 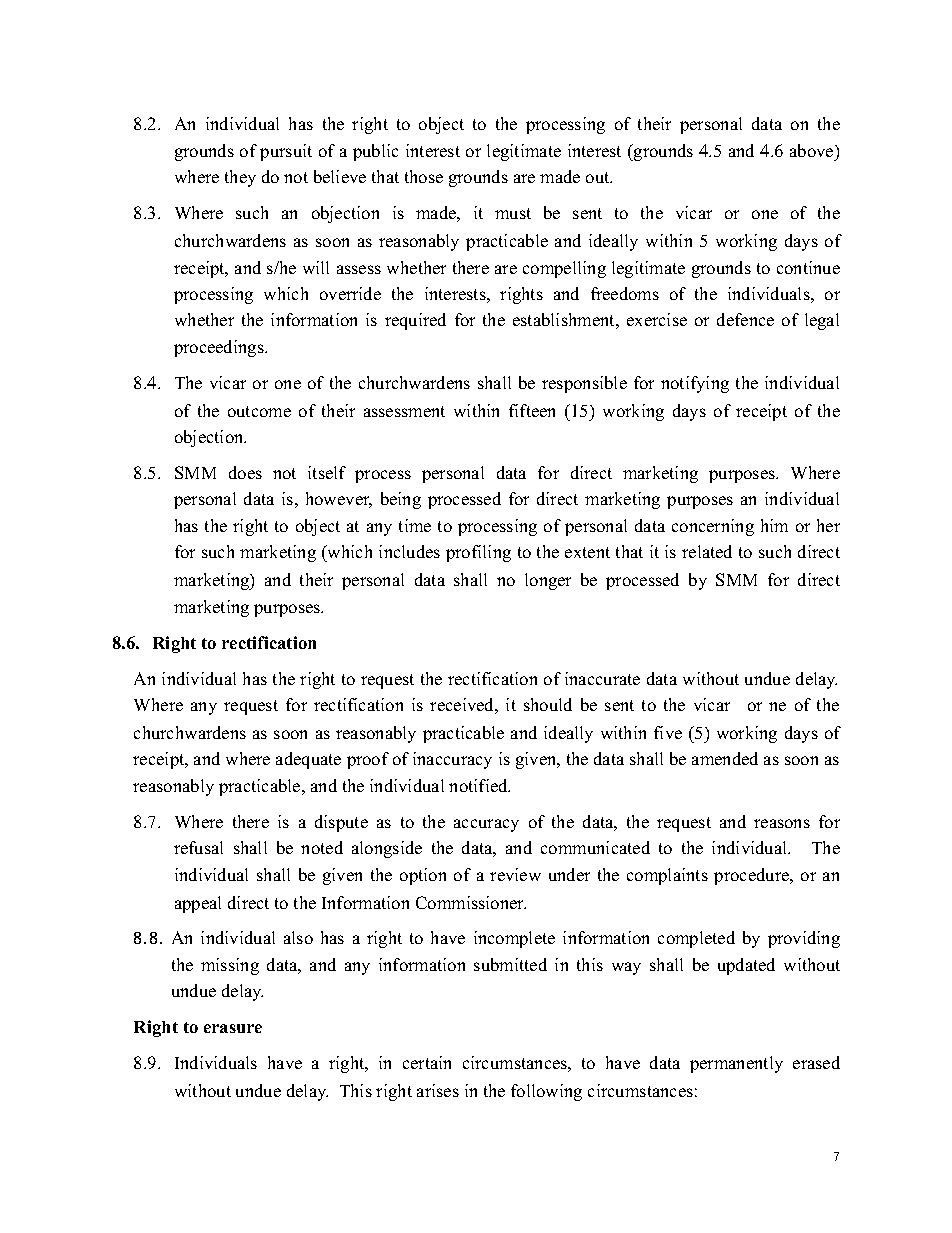 What do you see at coordinates (240, 178) in the screenshot?
I see `they` at bounding box center [240, 178].
